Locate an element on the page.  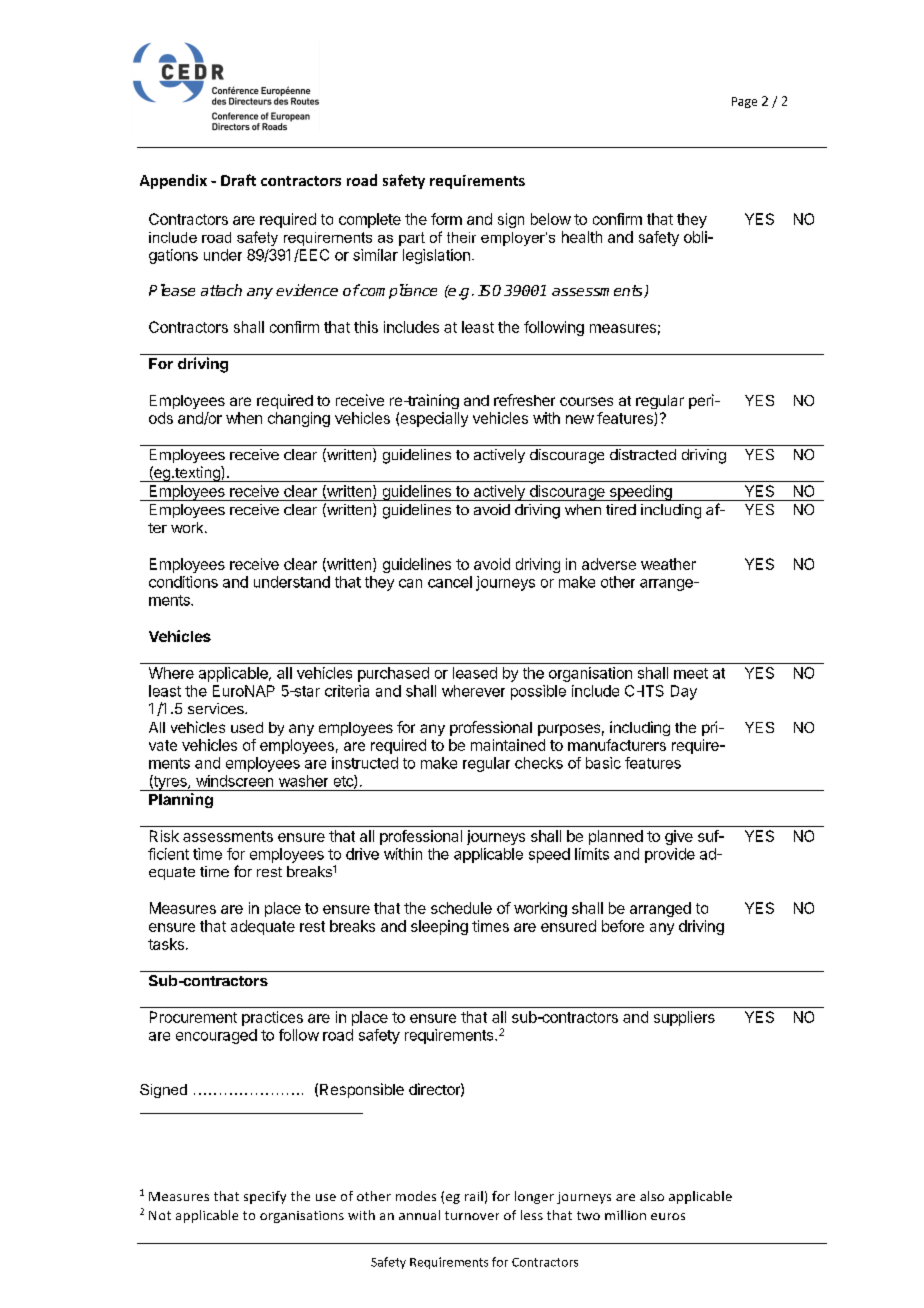
sleeping is located at coordinates (439, 927).
